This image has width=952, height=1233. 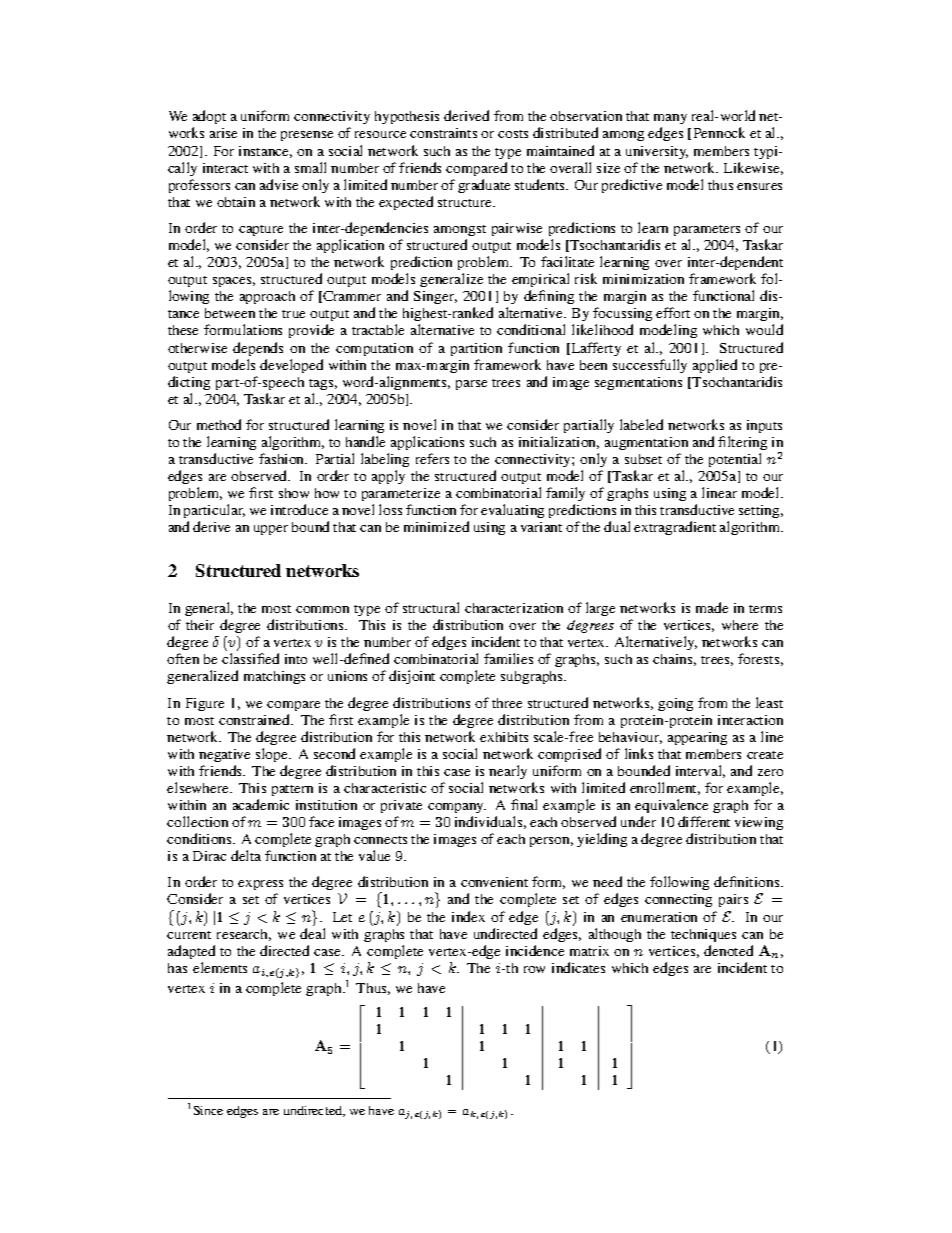 What do you see at coordinates (514, 608) in the image?
I see `characterization` at bounding box center [514, 608].
